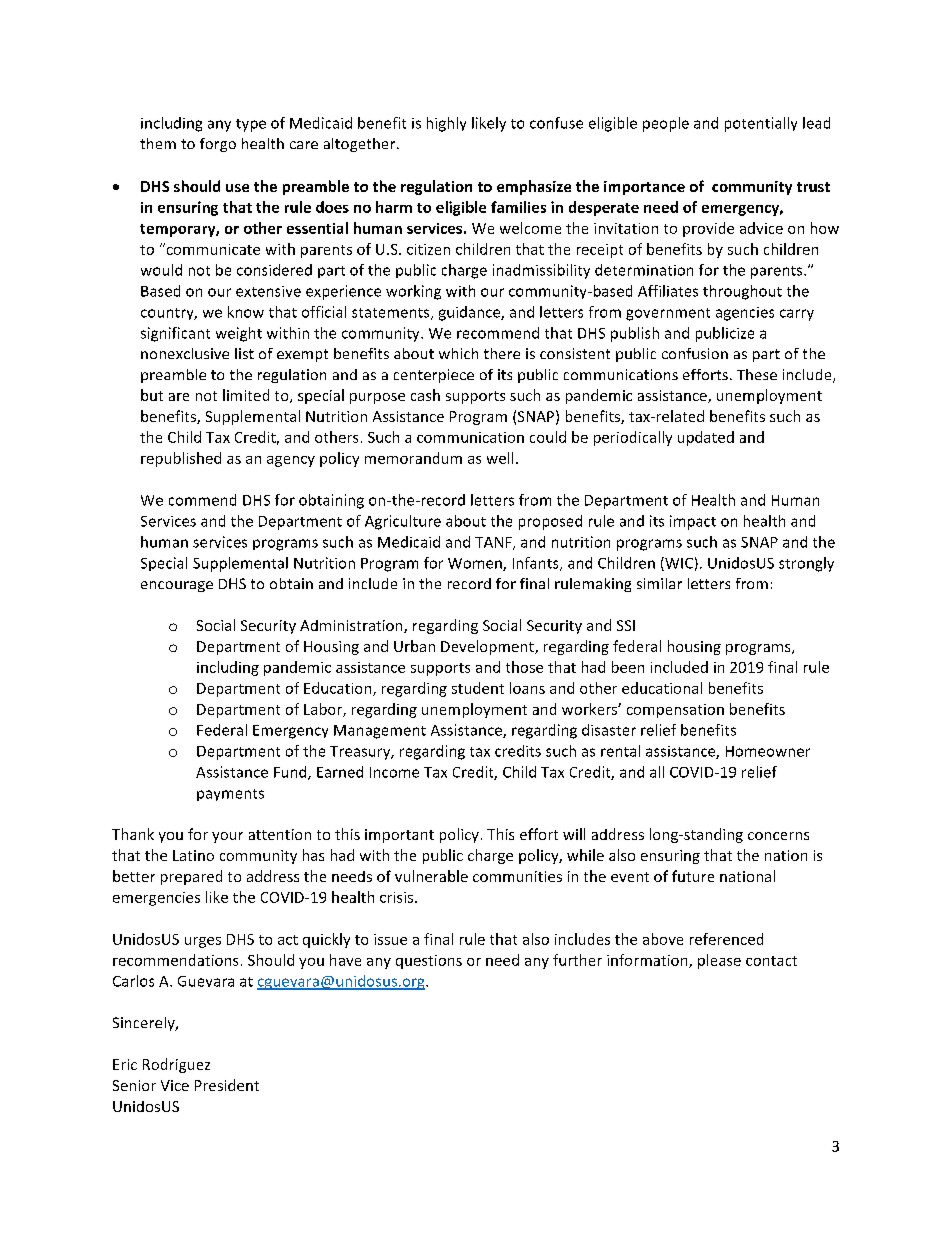 This document has height=1233, width=952. What do you see at coordinates (761, 124) in the document?
I see `potentially` at bounding box center [761, 124].
